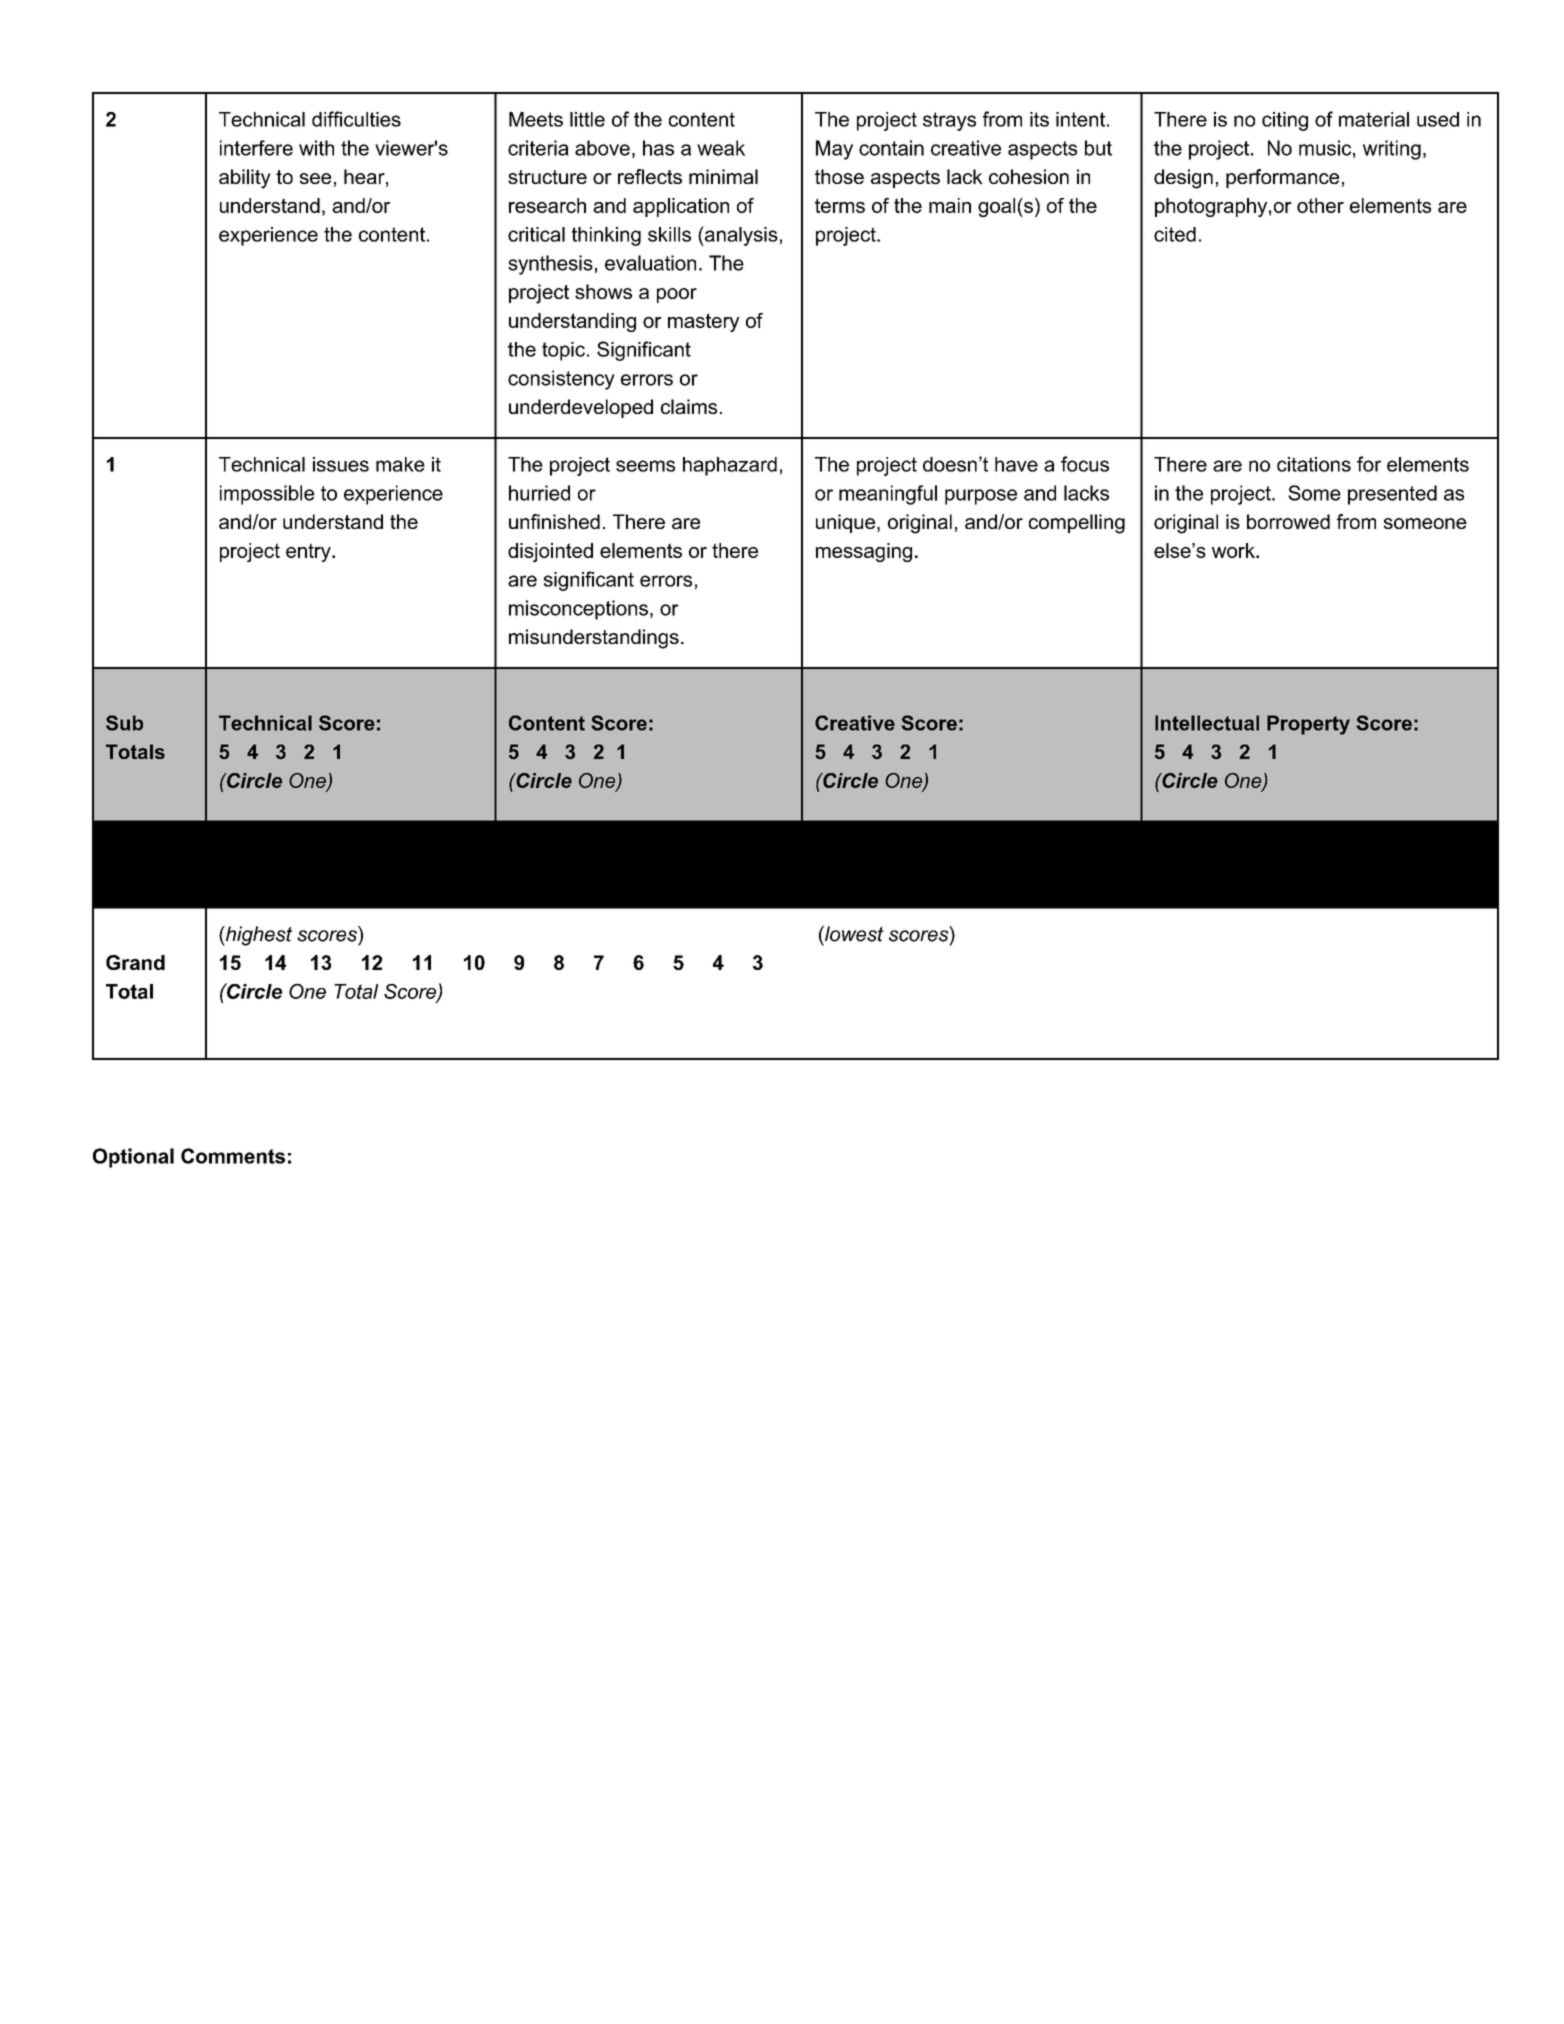 This screenshot has height=2024, width=1564. Describe the element at coordinates (258, 936) in the screenshot. I see `highest` at that location.
